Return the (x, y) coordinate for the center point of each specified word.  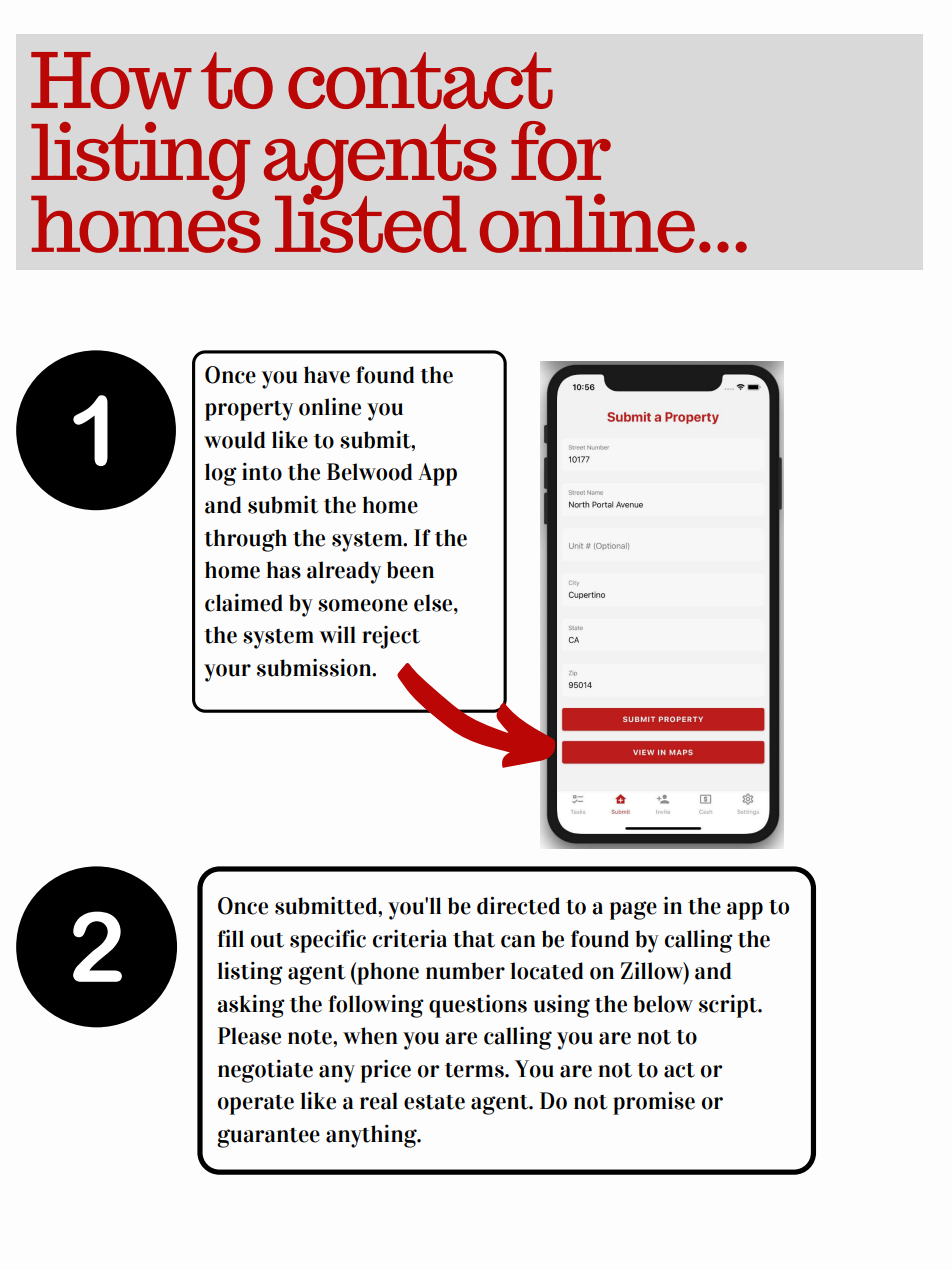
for (561, 151)
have (327, 375)
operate (256, 1105)
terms (475, 1070)
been (410, 570)
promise (654, 1103)
